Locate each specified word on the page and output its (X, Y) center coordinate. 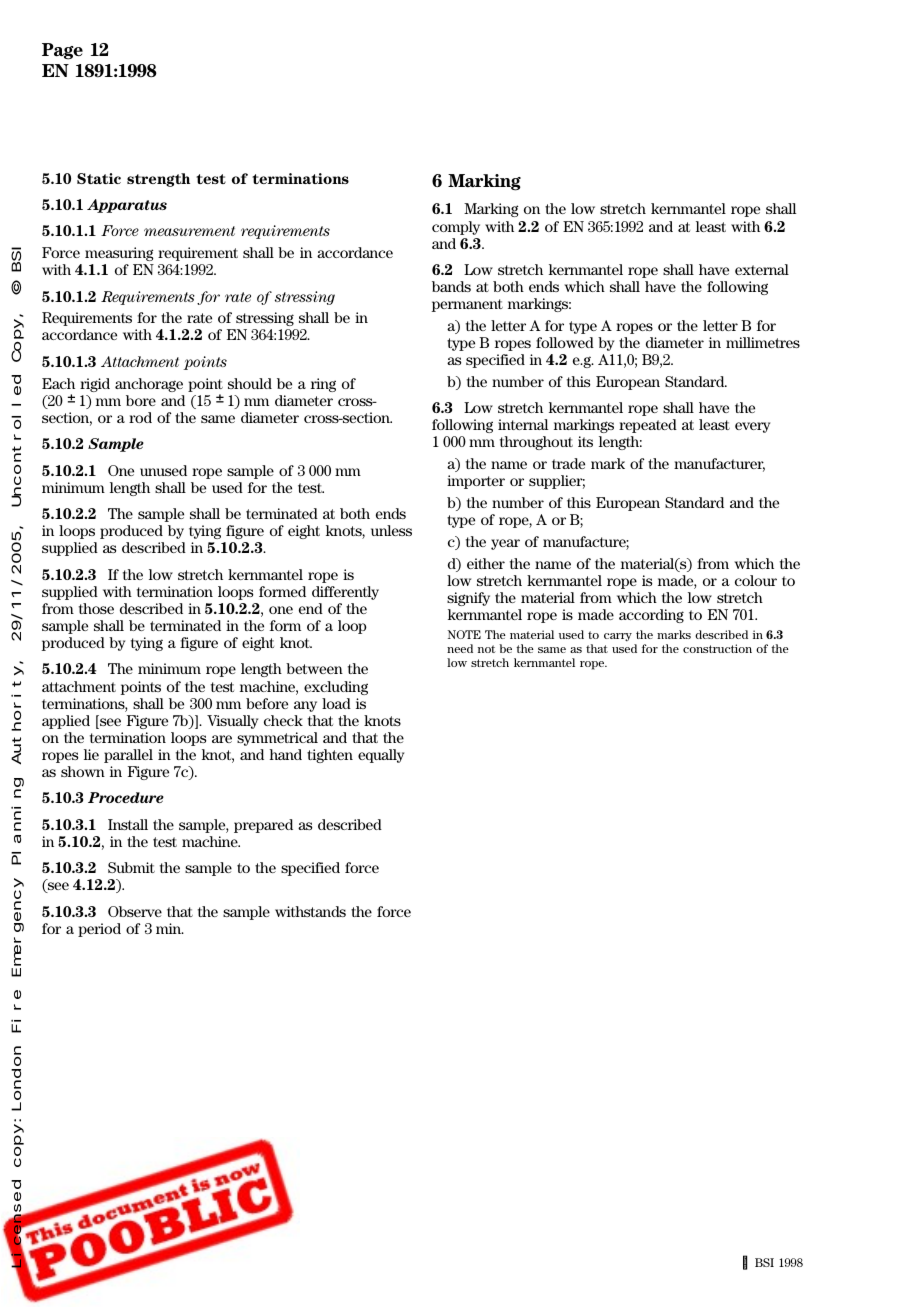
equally (381, 756)
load (336, 703)
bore (141, 400)
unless (391, 530)
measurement (189, 231)
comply (456, 228)
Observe (135, 911)
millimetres (763, 342)
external (762, 269)
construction (717, 648)
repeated (648, 426)
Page (62, 51)
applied (66, 722)
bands (451, 286)
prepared (263, 826)
